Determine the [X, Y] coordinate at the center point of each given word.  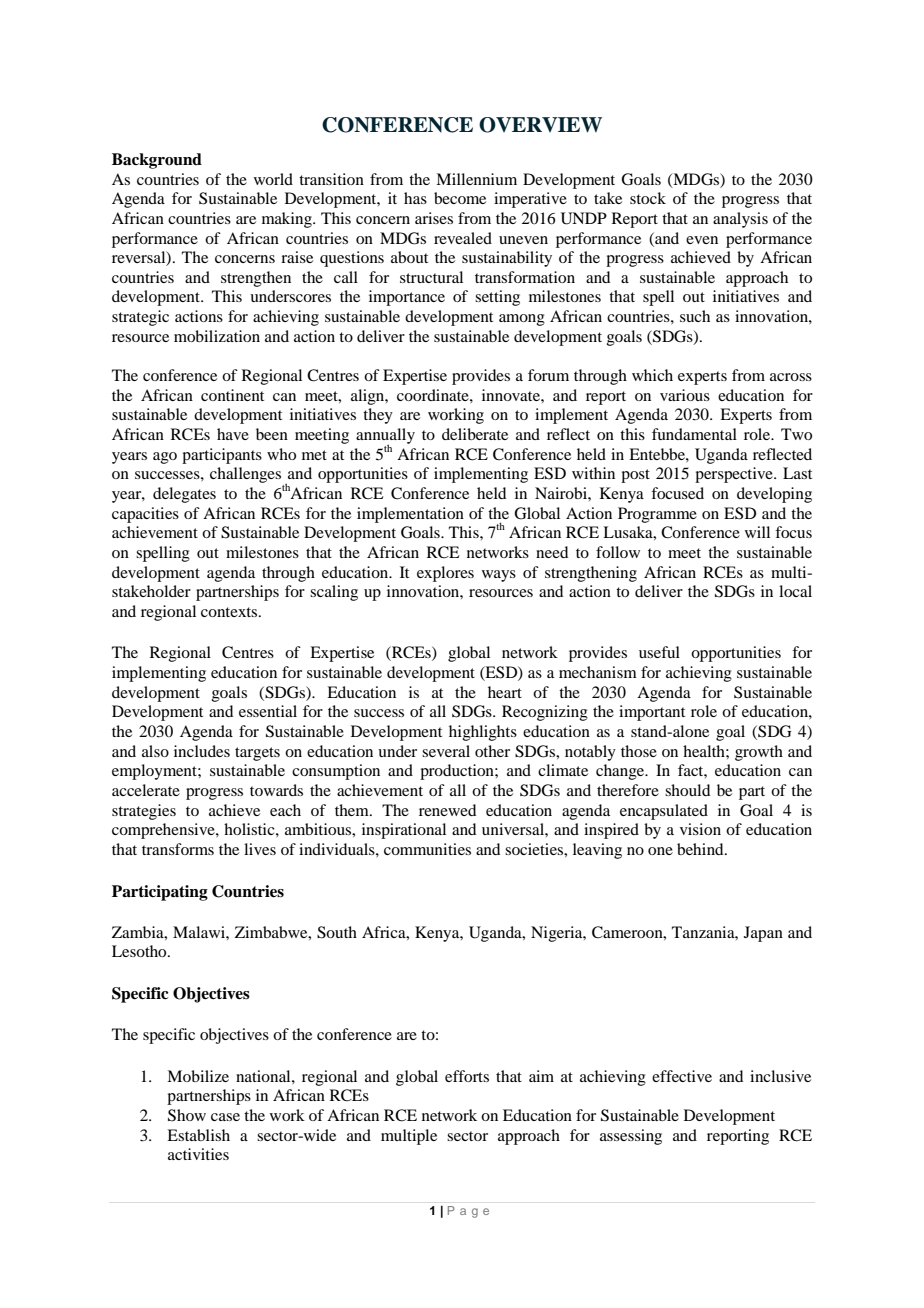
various [685, 395]
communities [427, 849]
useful [659, 652]
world [273, 179]
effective [682, 1076]
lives [260, 849]
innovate [512, 395]
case [225, 1117]
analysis [740, 220]
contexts [230, 612]
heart [505, 692]
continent [232, 395]
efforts [467, 1076]
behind [701, 849]
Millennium [476, 179]
